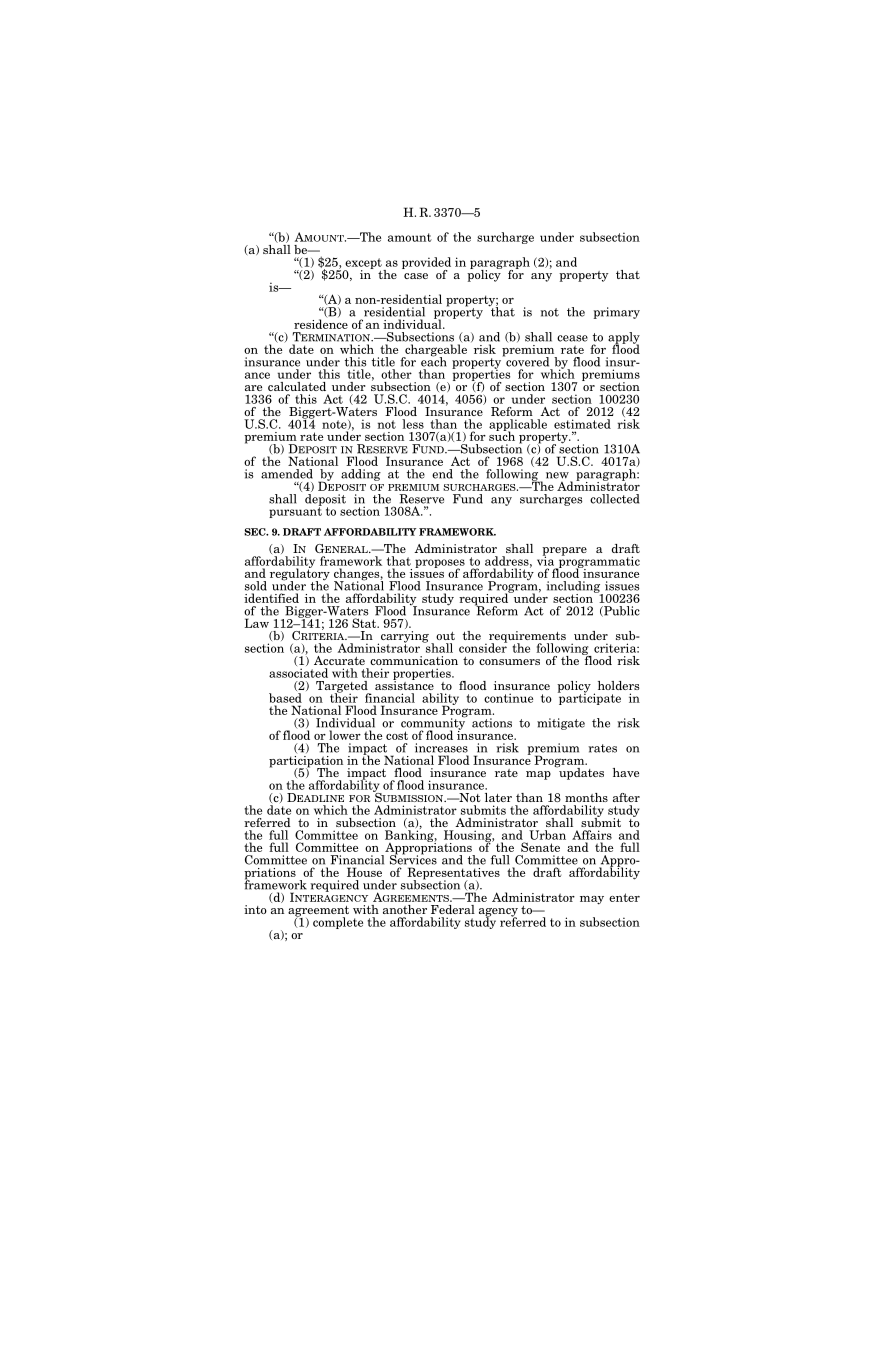 This document has width=896, height=1345. What do you see at coordinates (338, 923) in the document?
I see `complete` at bounding box center [338, 923].
